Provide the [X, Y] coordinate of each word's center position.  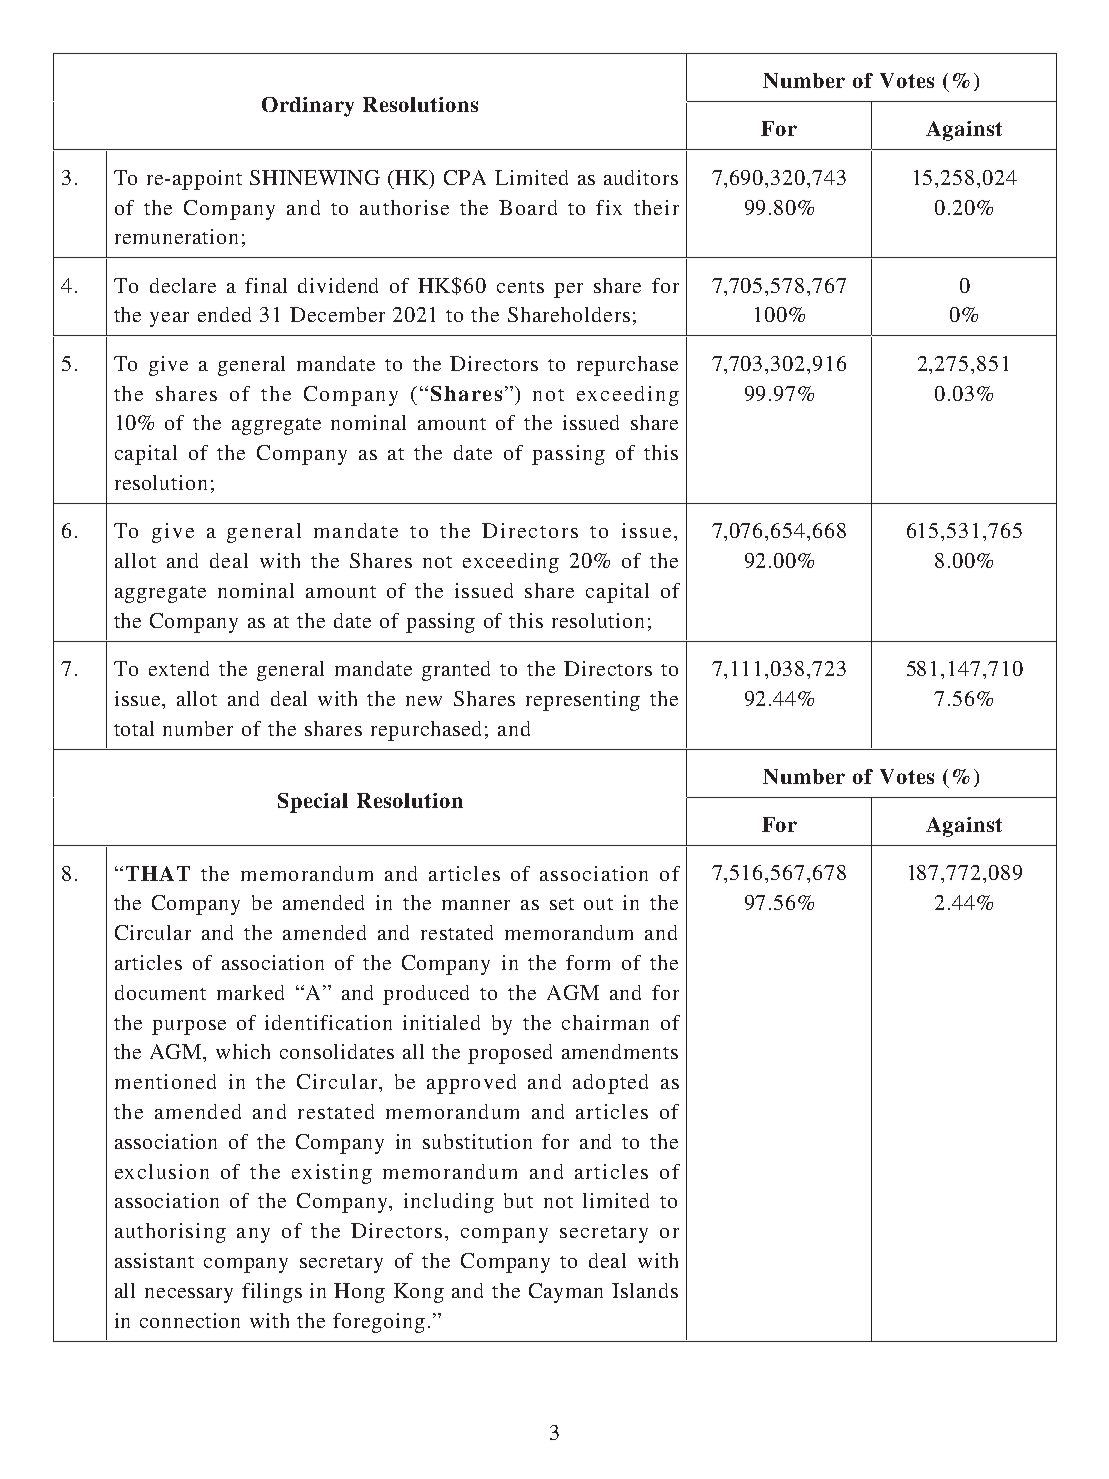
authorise [404, 207]
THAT [158, 873]
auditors [641, 177]
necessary [189, 1295]
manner [476, 905]
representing [583, 701]
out [598, 904]
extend [179, 668]
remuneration [176, 236]
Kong [419, 1293]
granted [456, 671]
